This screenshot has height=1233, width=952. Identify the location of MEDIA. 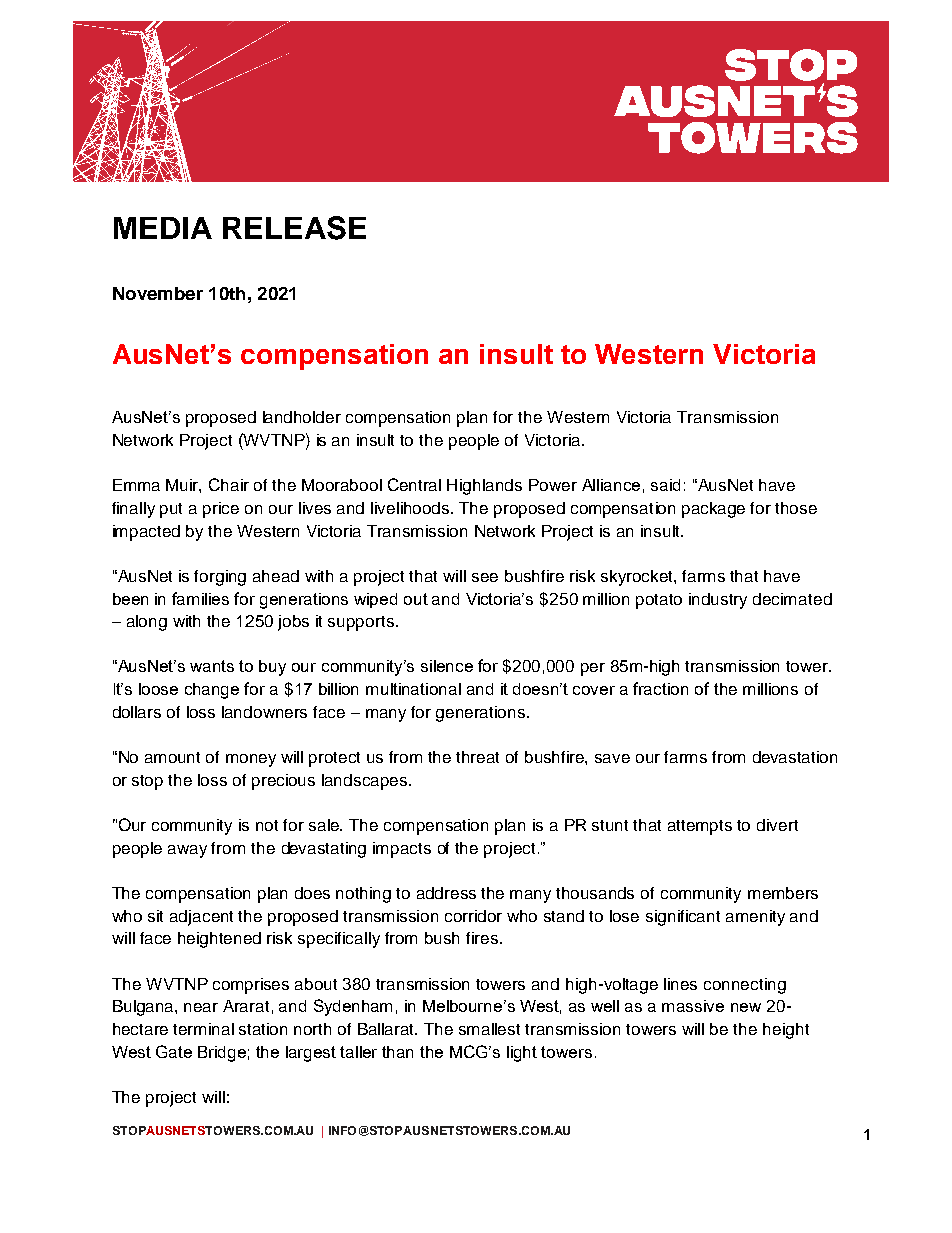
(163, 228).
